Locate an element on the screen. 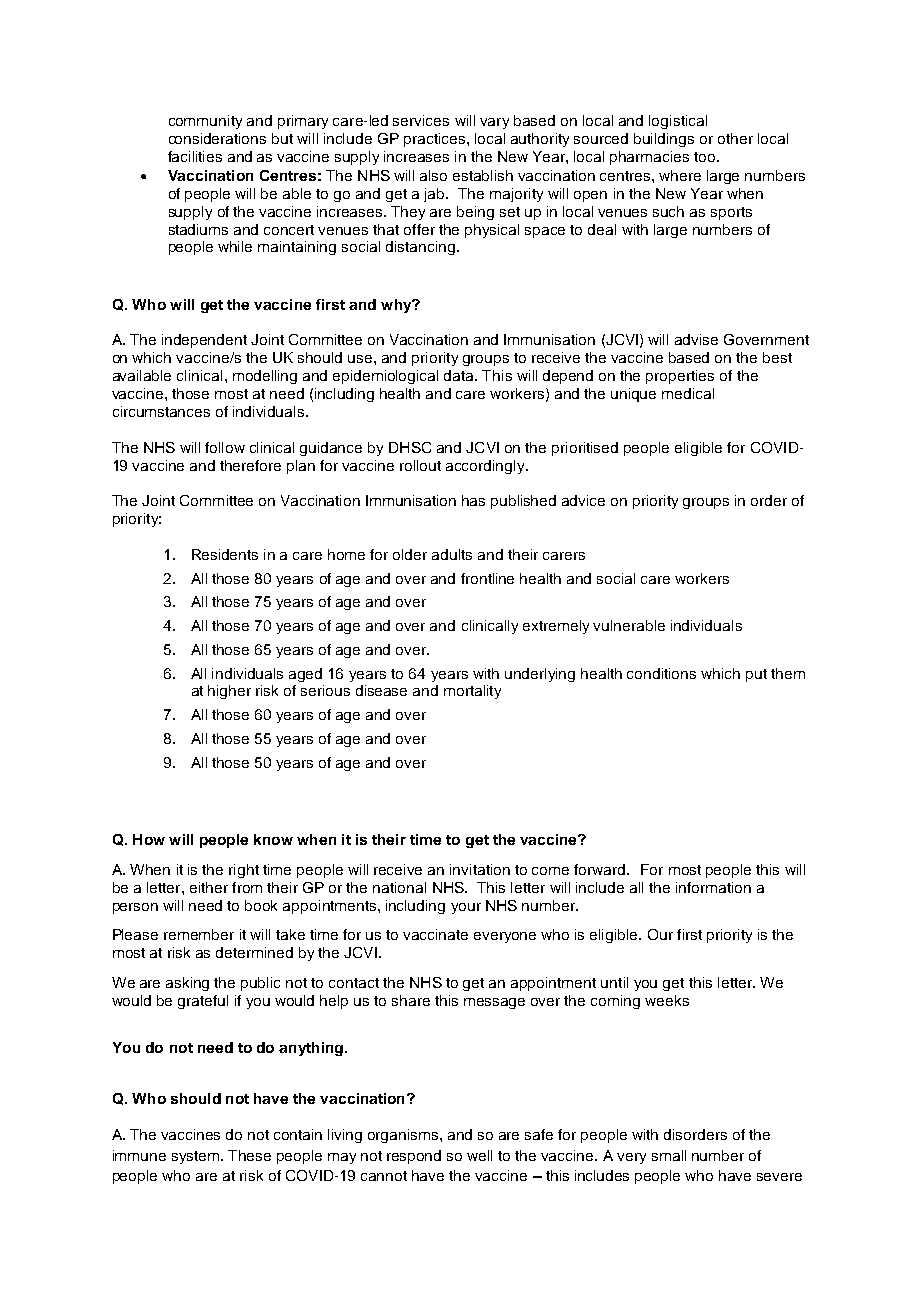 Image resolution: width=924 pixels, height=1308 pixels. mortality is located at coordinates (472, 692).
